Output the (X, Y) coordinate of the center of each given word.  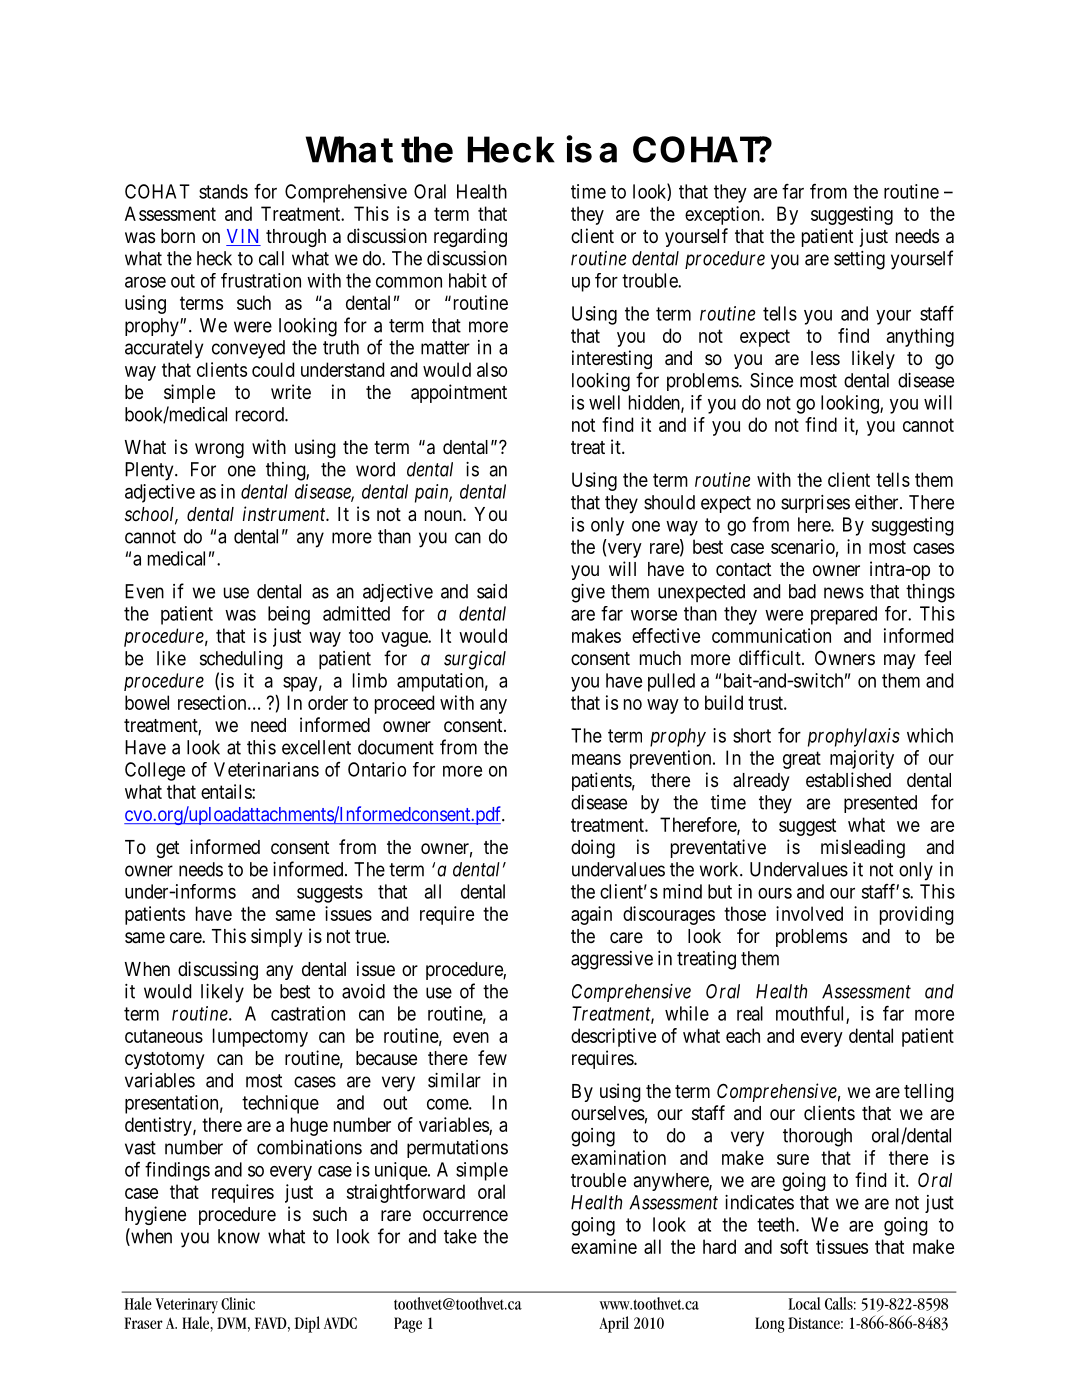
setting (859, 260)
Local (804, 1303)
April (614, 1324)
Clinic (238, 1303)
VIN (243, 237)
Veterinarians (266, 769)
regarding (470, 237)
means (596, 759)
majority (862, 759)
